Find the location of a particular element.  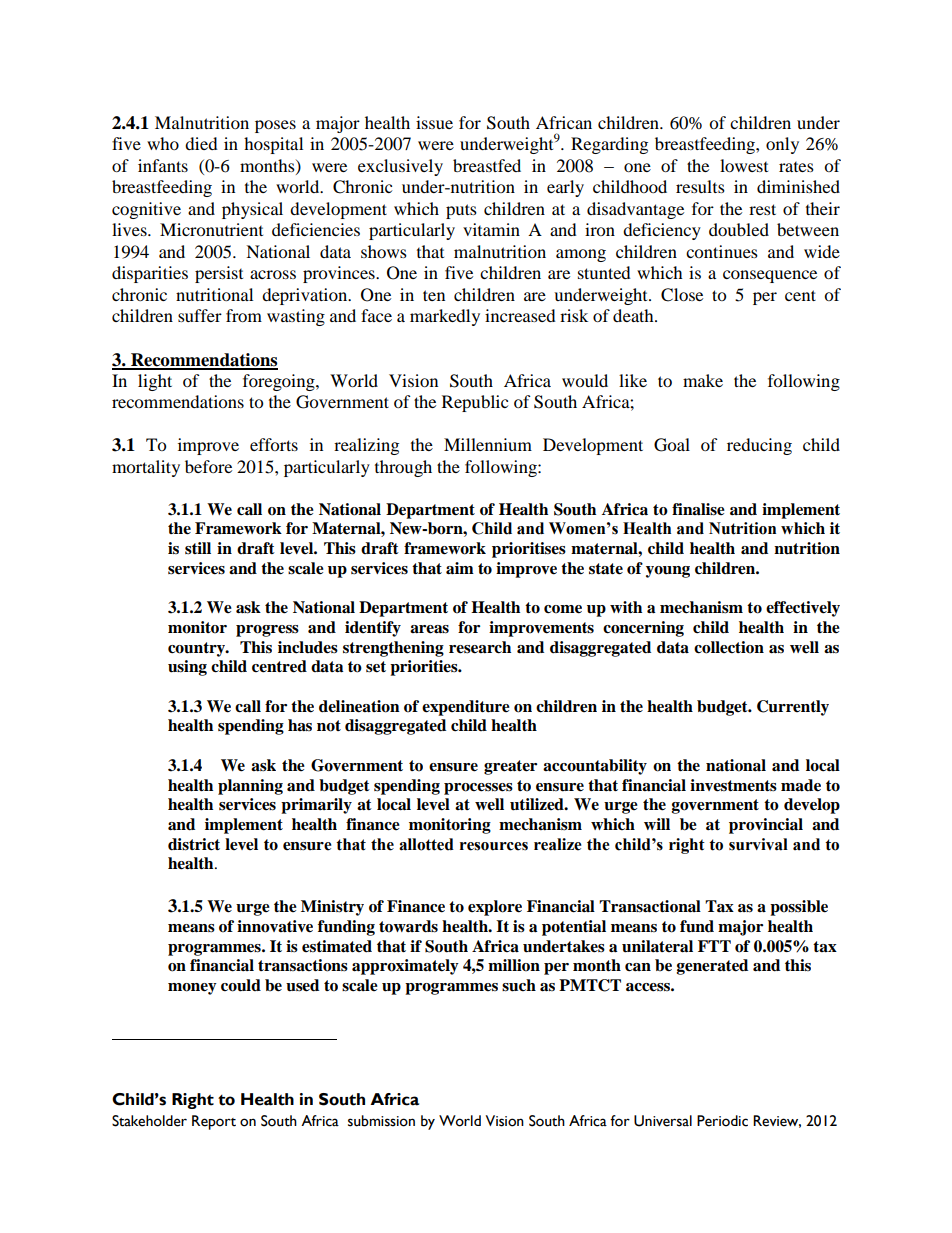

submission is located at coordinates (381, 1121).
